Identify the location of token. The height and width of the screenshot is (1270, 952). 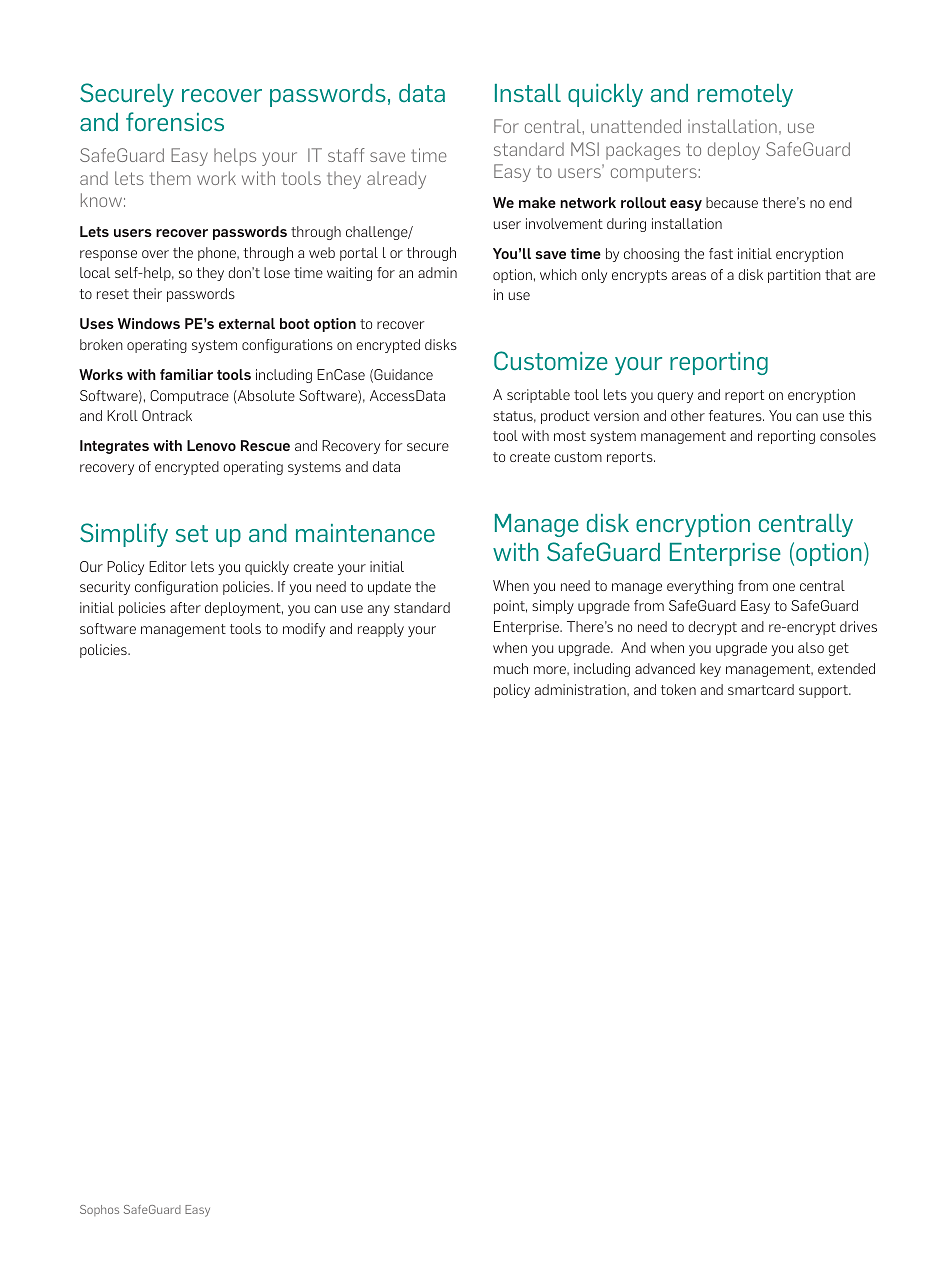
(678, 689).
